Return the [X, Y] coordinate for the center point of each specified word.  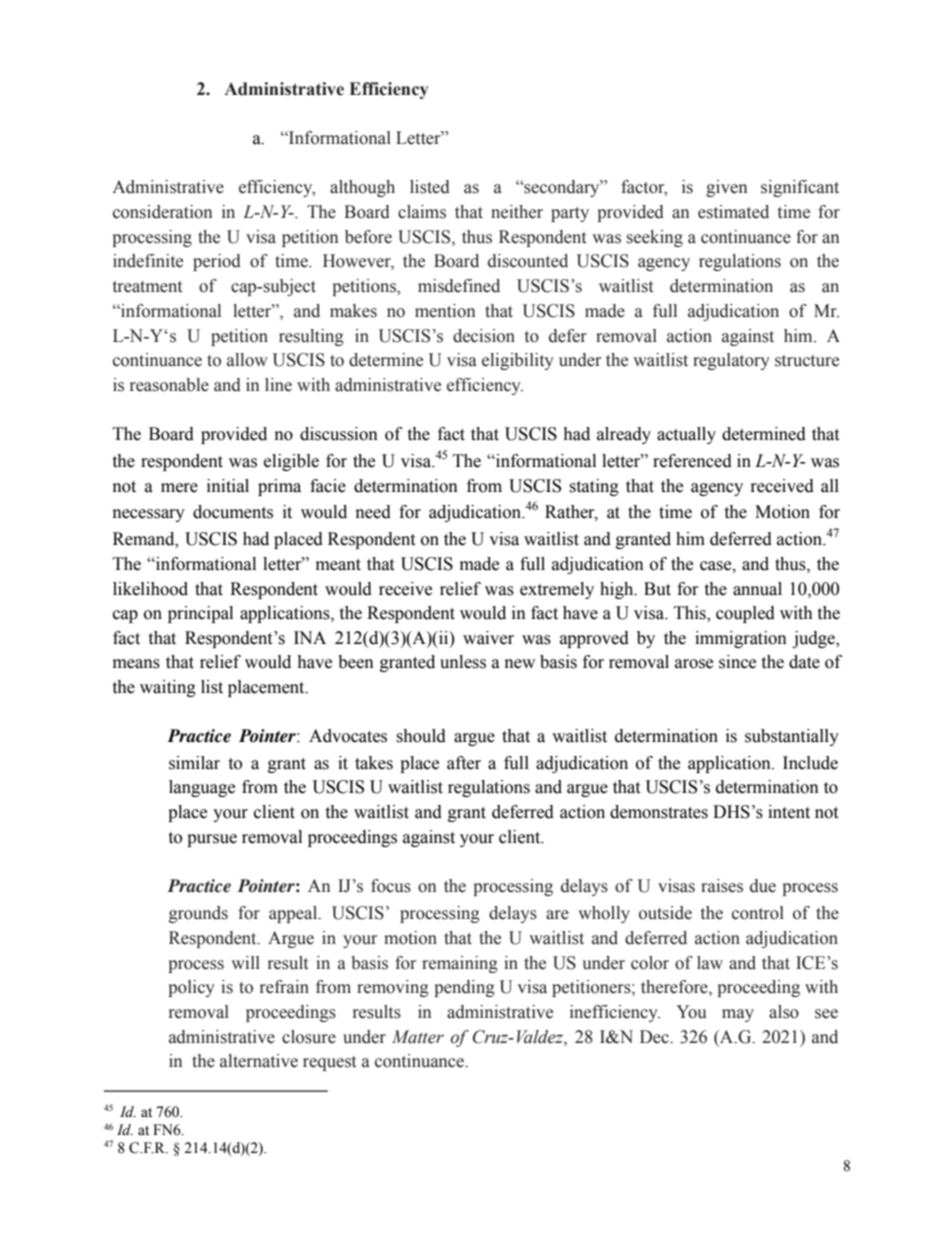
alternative [259, 1061]
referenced [692, 461]
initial [228, 486]
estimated [733, 212]
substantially [792, 737]
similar [194, 763]
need [373, 512]
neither [517, 212]
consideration [163, 212]
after [464, 763]
